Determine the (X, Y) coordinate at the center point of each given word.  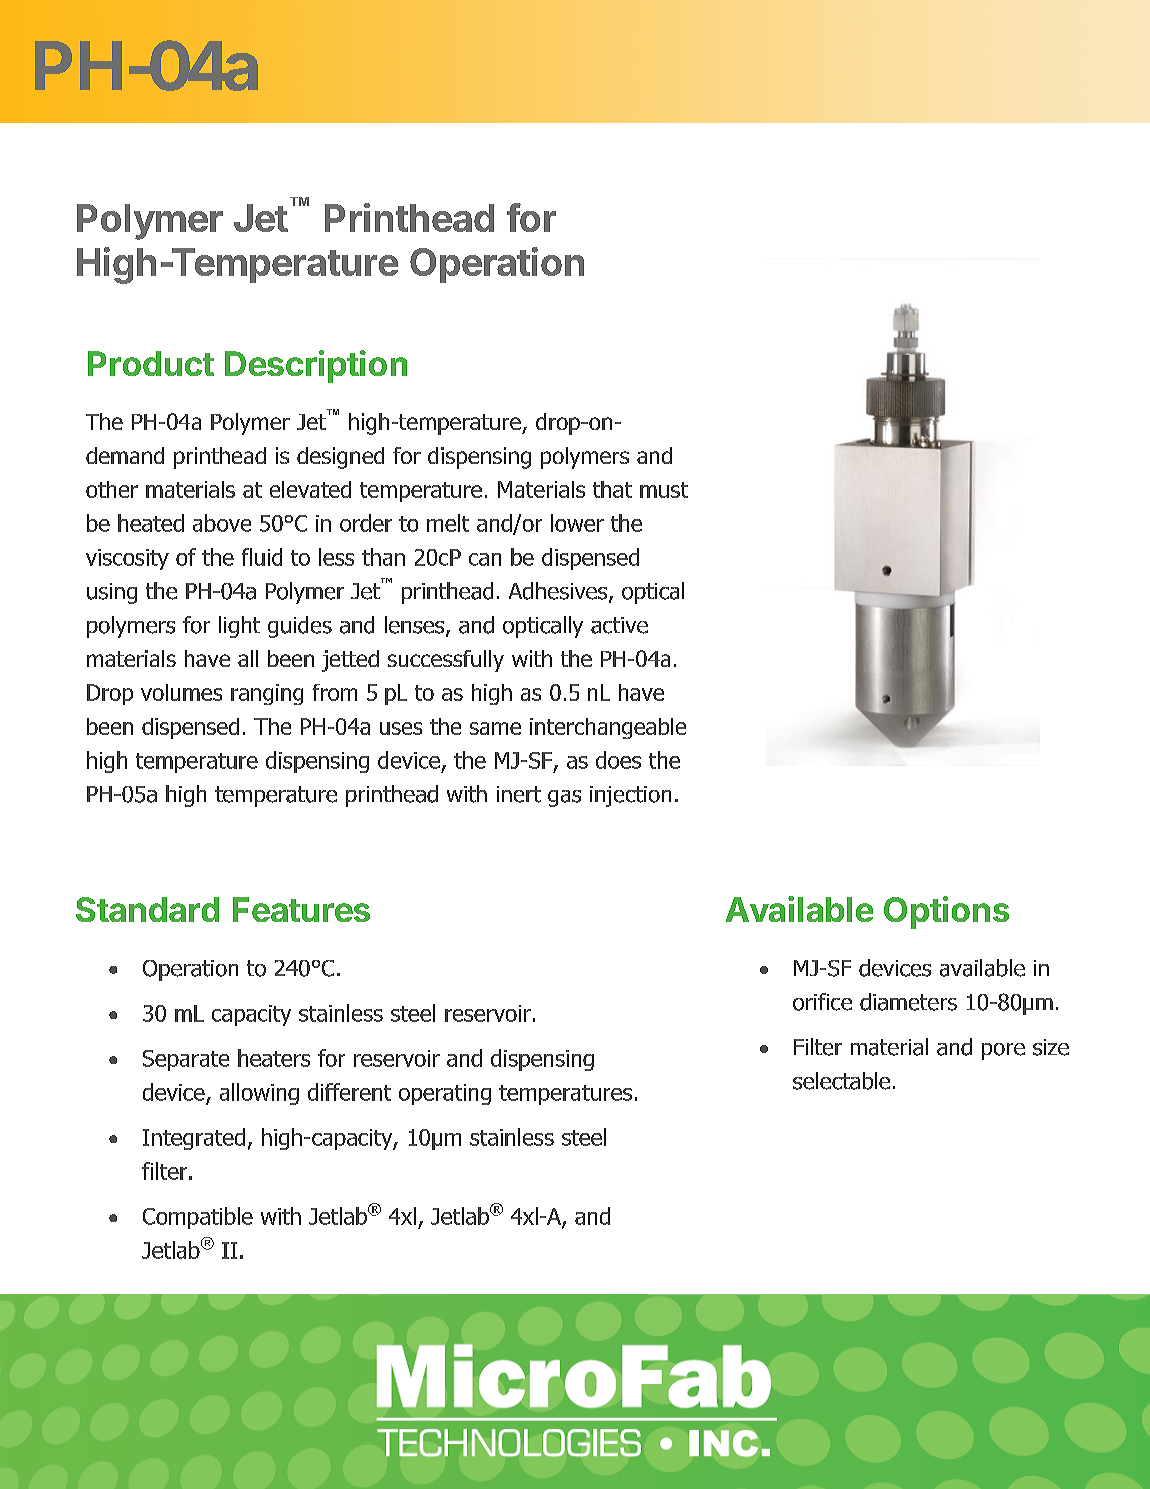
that (612, 489)
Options (946, 912)
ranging (267, 694)
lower (577, 523)
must (664, 490)
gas (564, 798)
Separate (186, 1060)
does (618, 760)
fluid (262, 557)
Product (151, 363)
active (619, 625)
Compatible (198, 1218)
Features (301, 909)
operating (445, 1094)
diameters (908, 1002)
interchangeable (608, 728)
